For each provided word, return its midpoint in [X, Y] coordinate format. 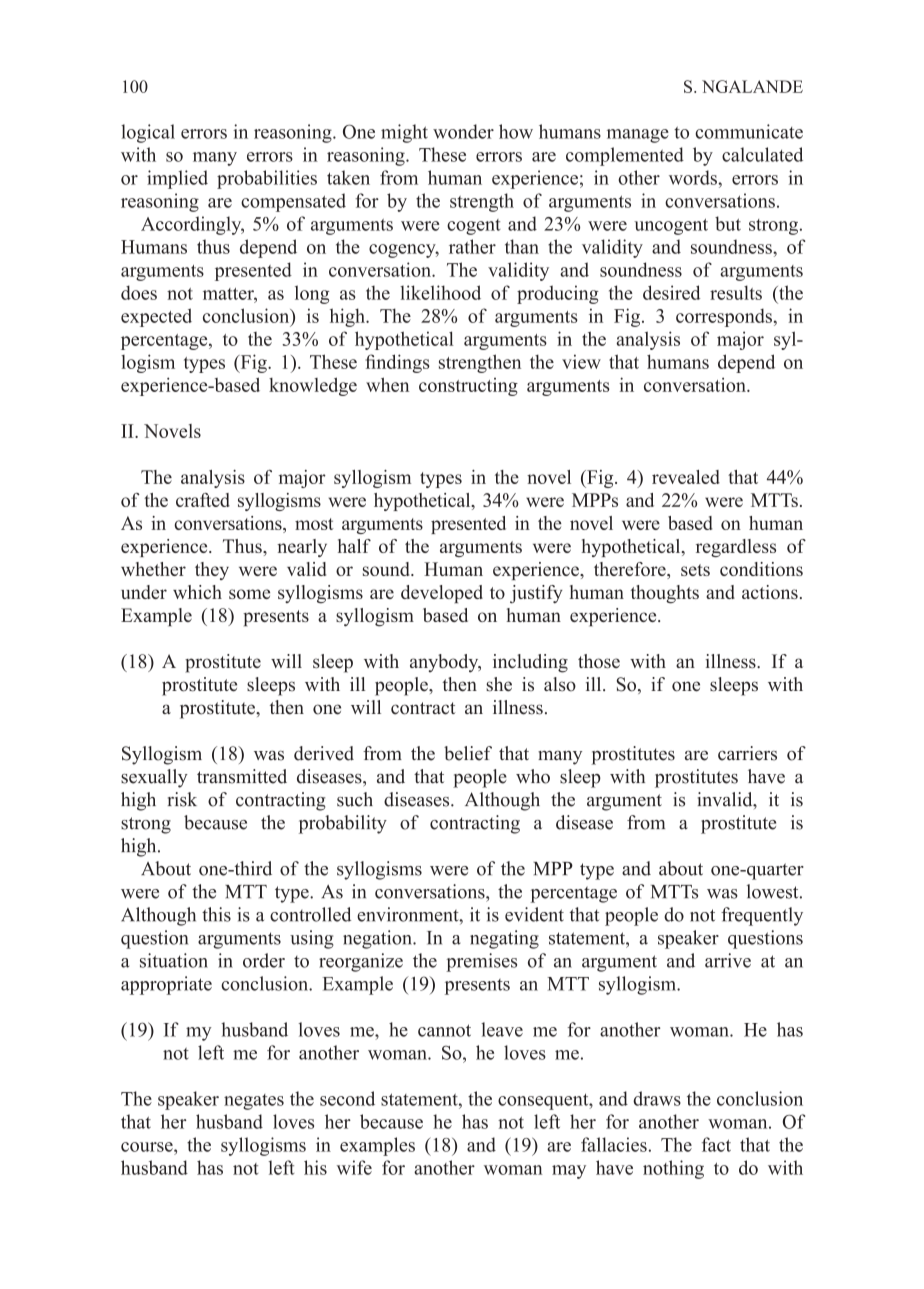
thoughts [664, 594]
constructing [468, 387]
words [694, 177]
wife [354, 1167]
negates [254, 1102]
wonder [463, 131]
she [499, 684]
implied [177, 179]
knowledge [313, 386]
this [216, 914]
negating [504, 939]
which [197, 592]
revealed [686, 477]
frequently [762, 916]
